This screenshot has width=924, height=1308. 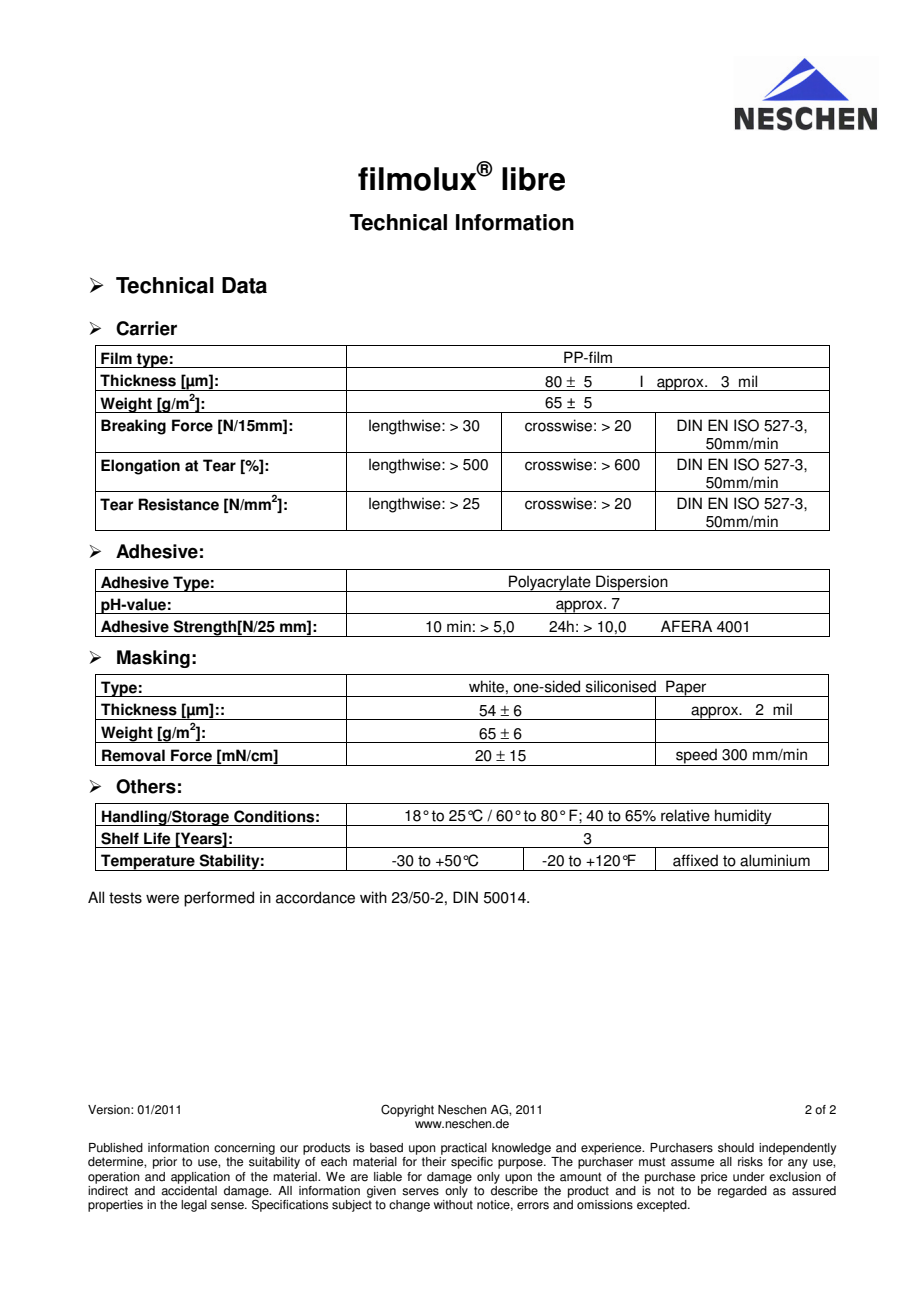 What do you see at coordinates (696, 757) in the screenshot?
I see `speed` at bounding box center [696, 757].
